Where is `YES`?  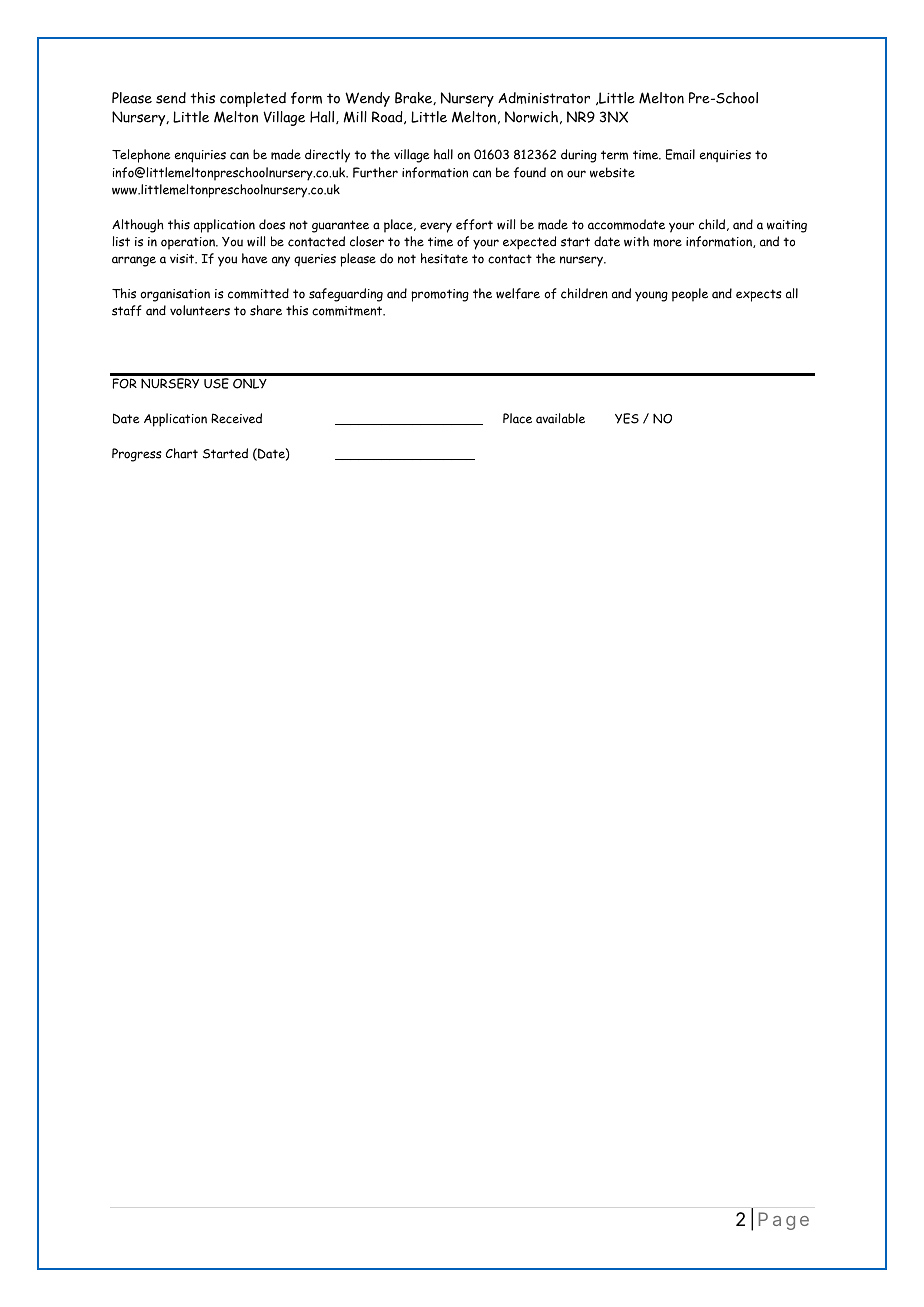 YES is located at coordinates (627, 418).
